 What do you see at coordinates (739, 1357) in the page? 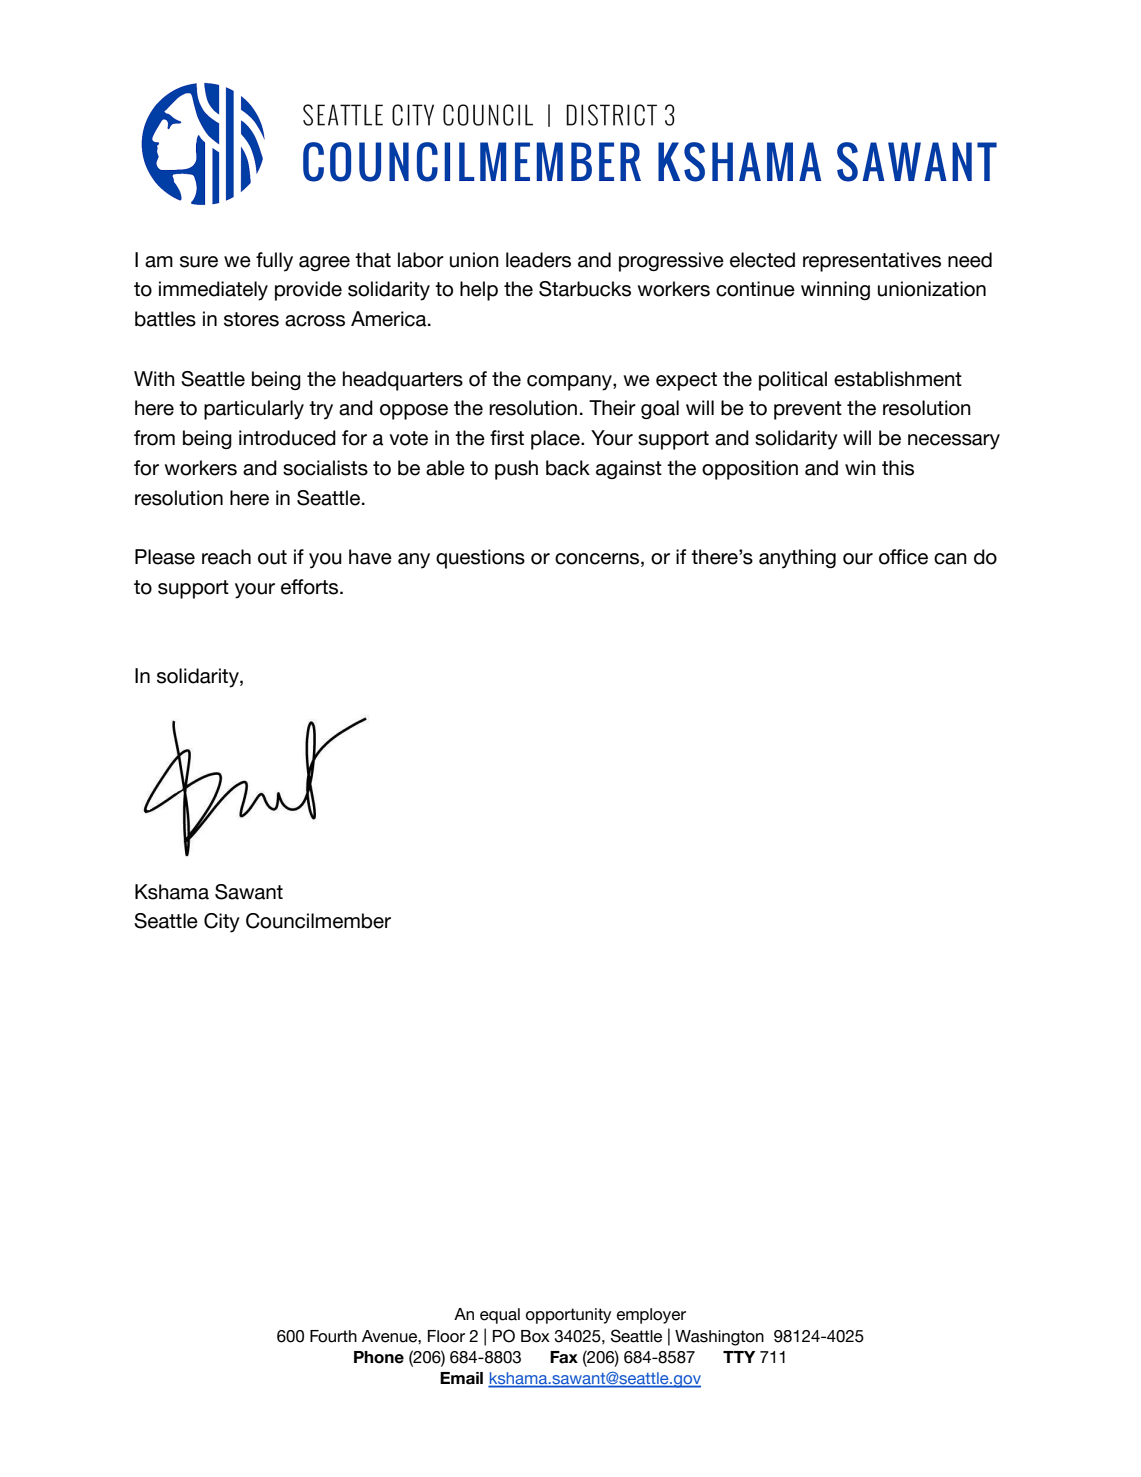
I see `TTY` at bounding box center [739, 1357].
